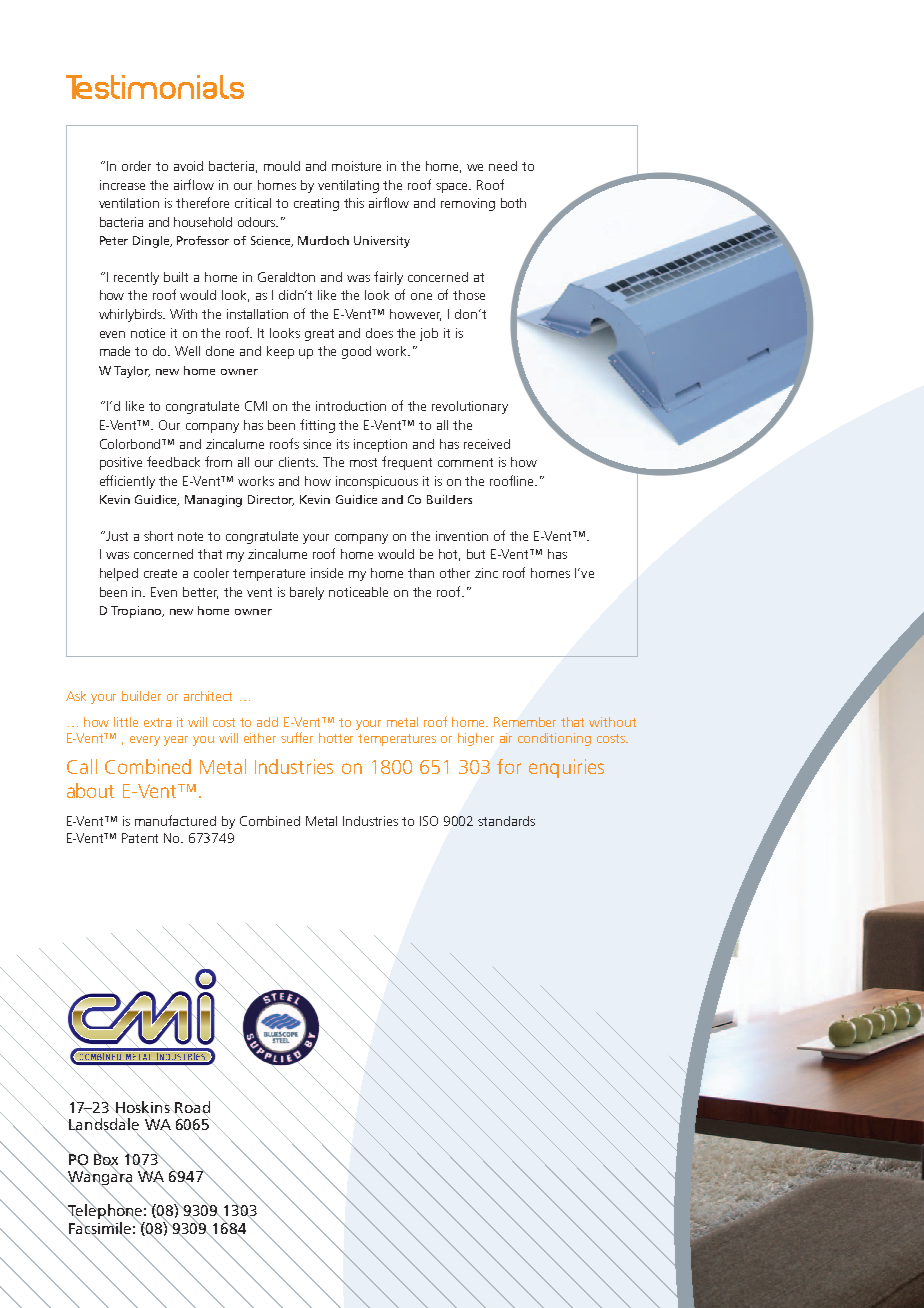 The width and height of the screenshot is (924, 1308). What do you see at coordinates (336, 738) in the screenshot?
I see `hotter` at bounding box center [336, 738].
